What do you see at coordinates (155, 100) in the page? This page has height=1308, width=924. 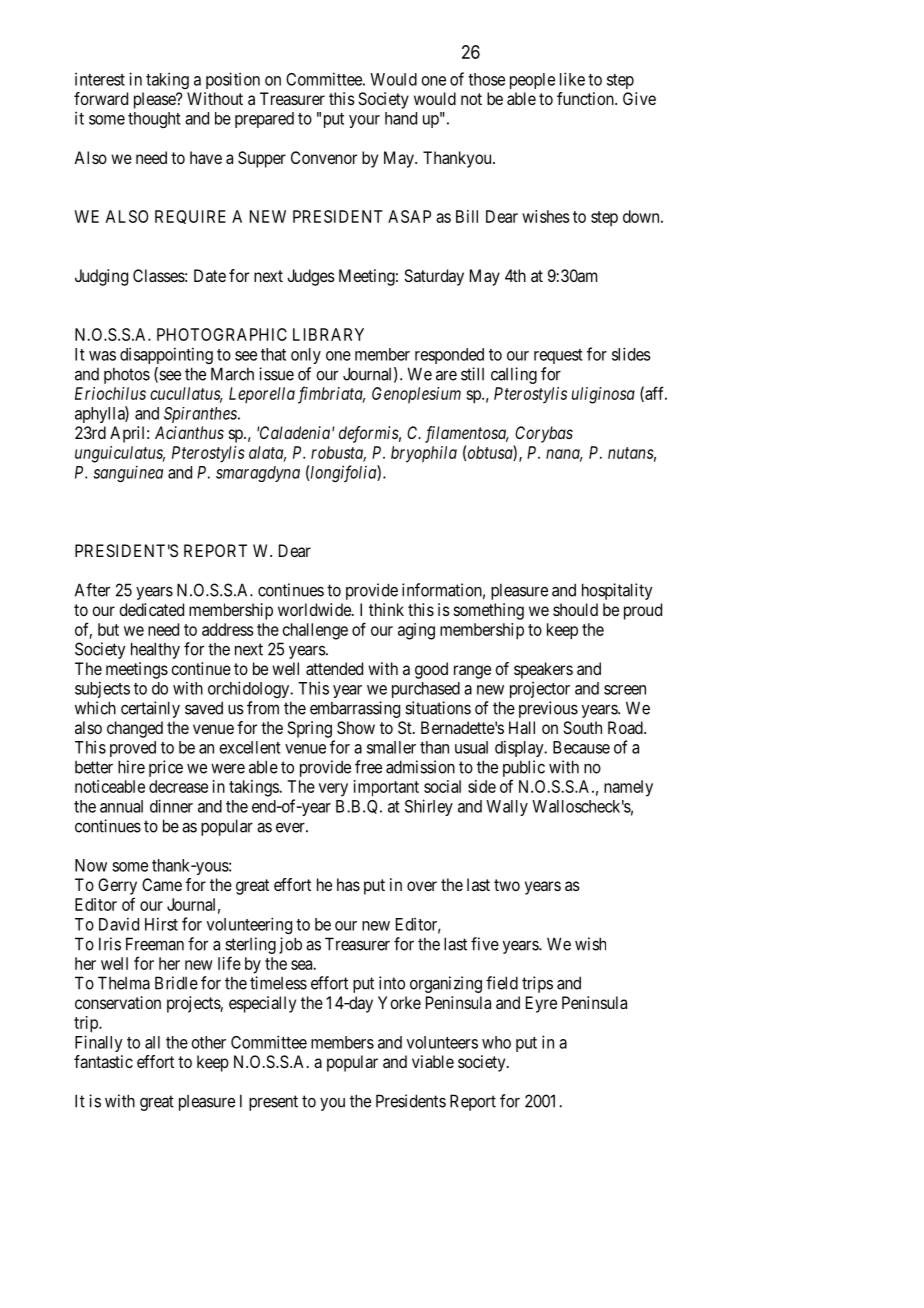 I see `please` at bounding box center [155, 100].
